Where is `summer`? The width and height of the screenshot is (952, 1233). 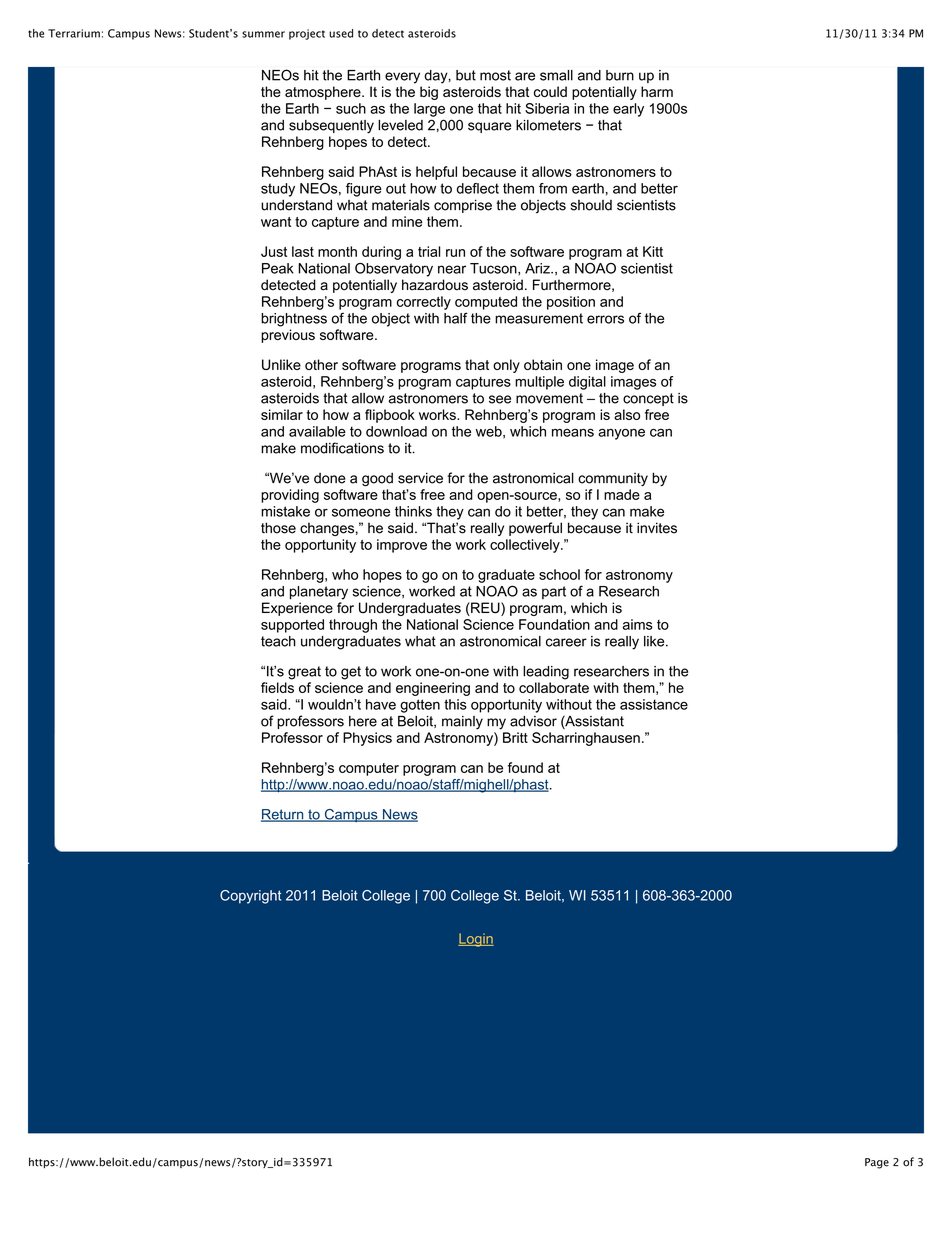 summer is located at coordinates (263, 34).
